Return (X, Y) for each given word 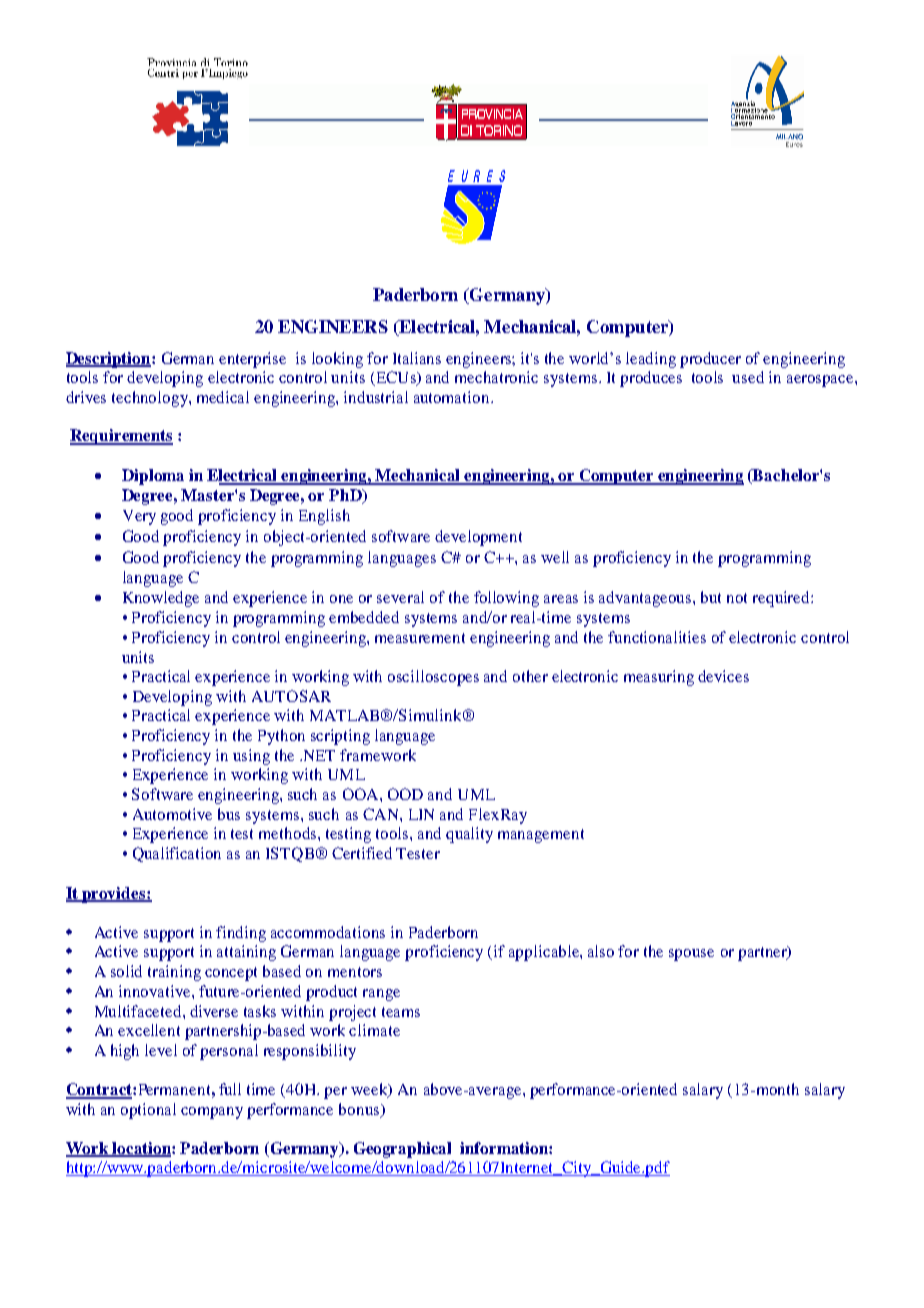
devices (723, 676)
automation (453, 397)
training (174, 973)
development (478, 538)
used (748, 377)
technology (151, 399)
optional (148, 1111)
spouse (691, 955)
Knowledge (161, 599)
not (737, 598)
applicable (545, 953)
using (251, 757)
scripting (340, 737)
